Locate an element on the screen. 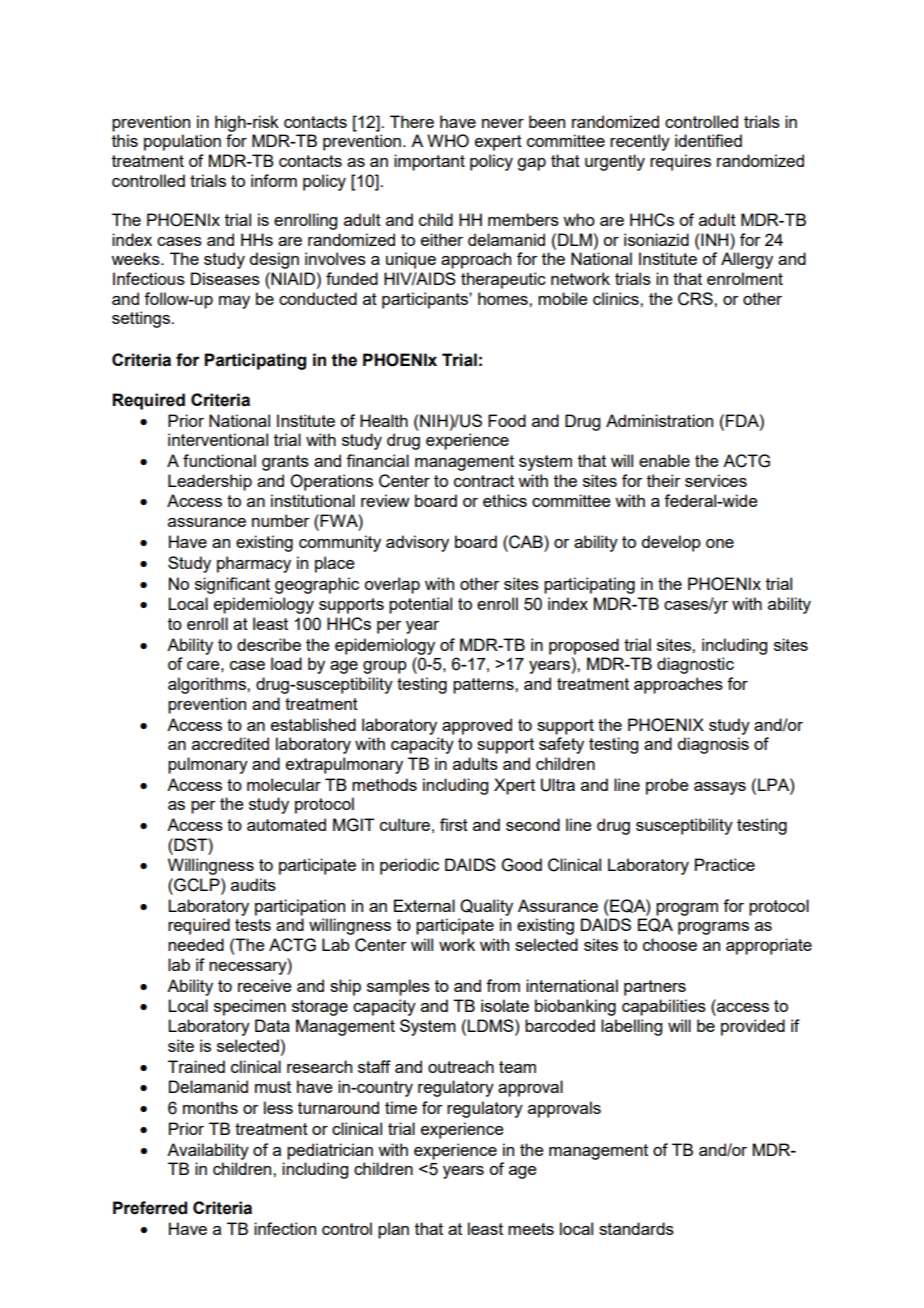 This screenshot has height=1308, width=924. important is located at coordinates (429, 162).
